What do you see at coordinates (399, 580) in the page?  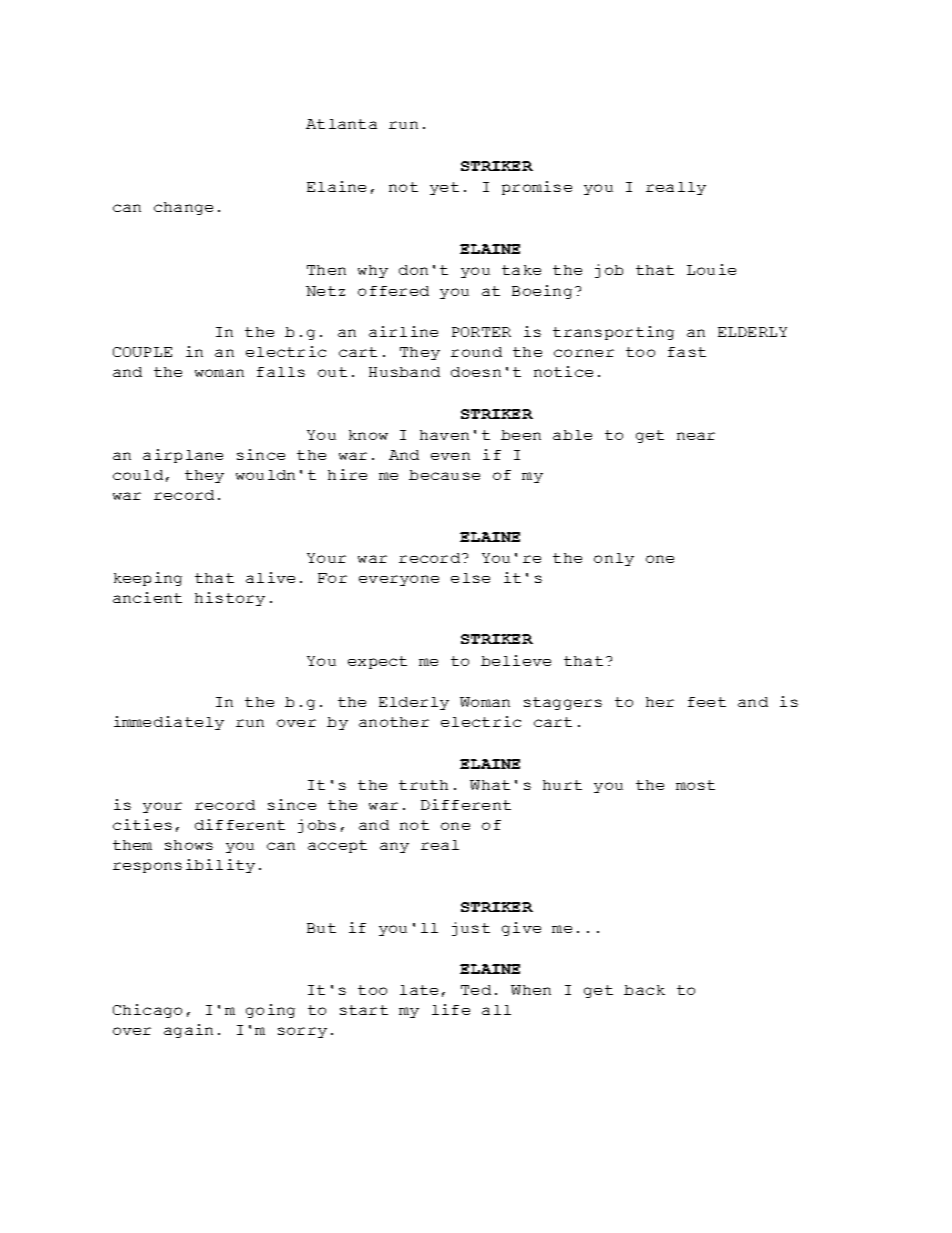 I see `everyone` at bounding box center [399, 580].
